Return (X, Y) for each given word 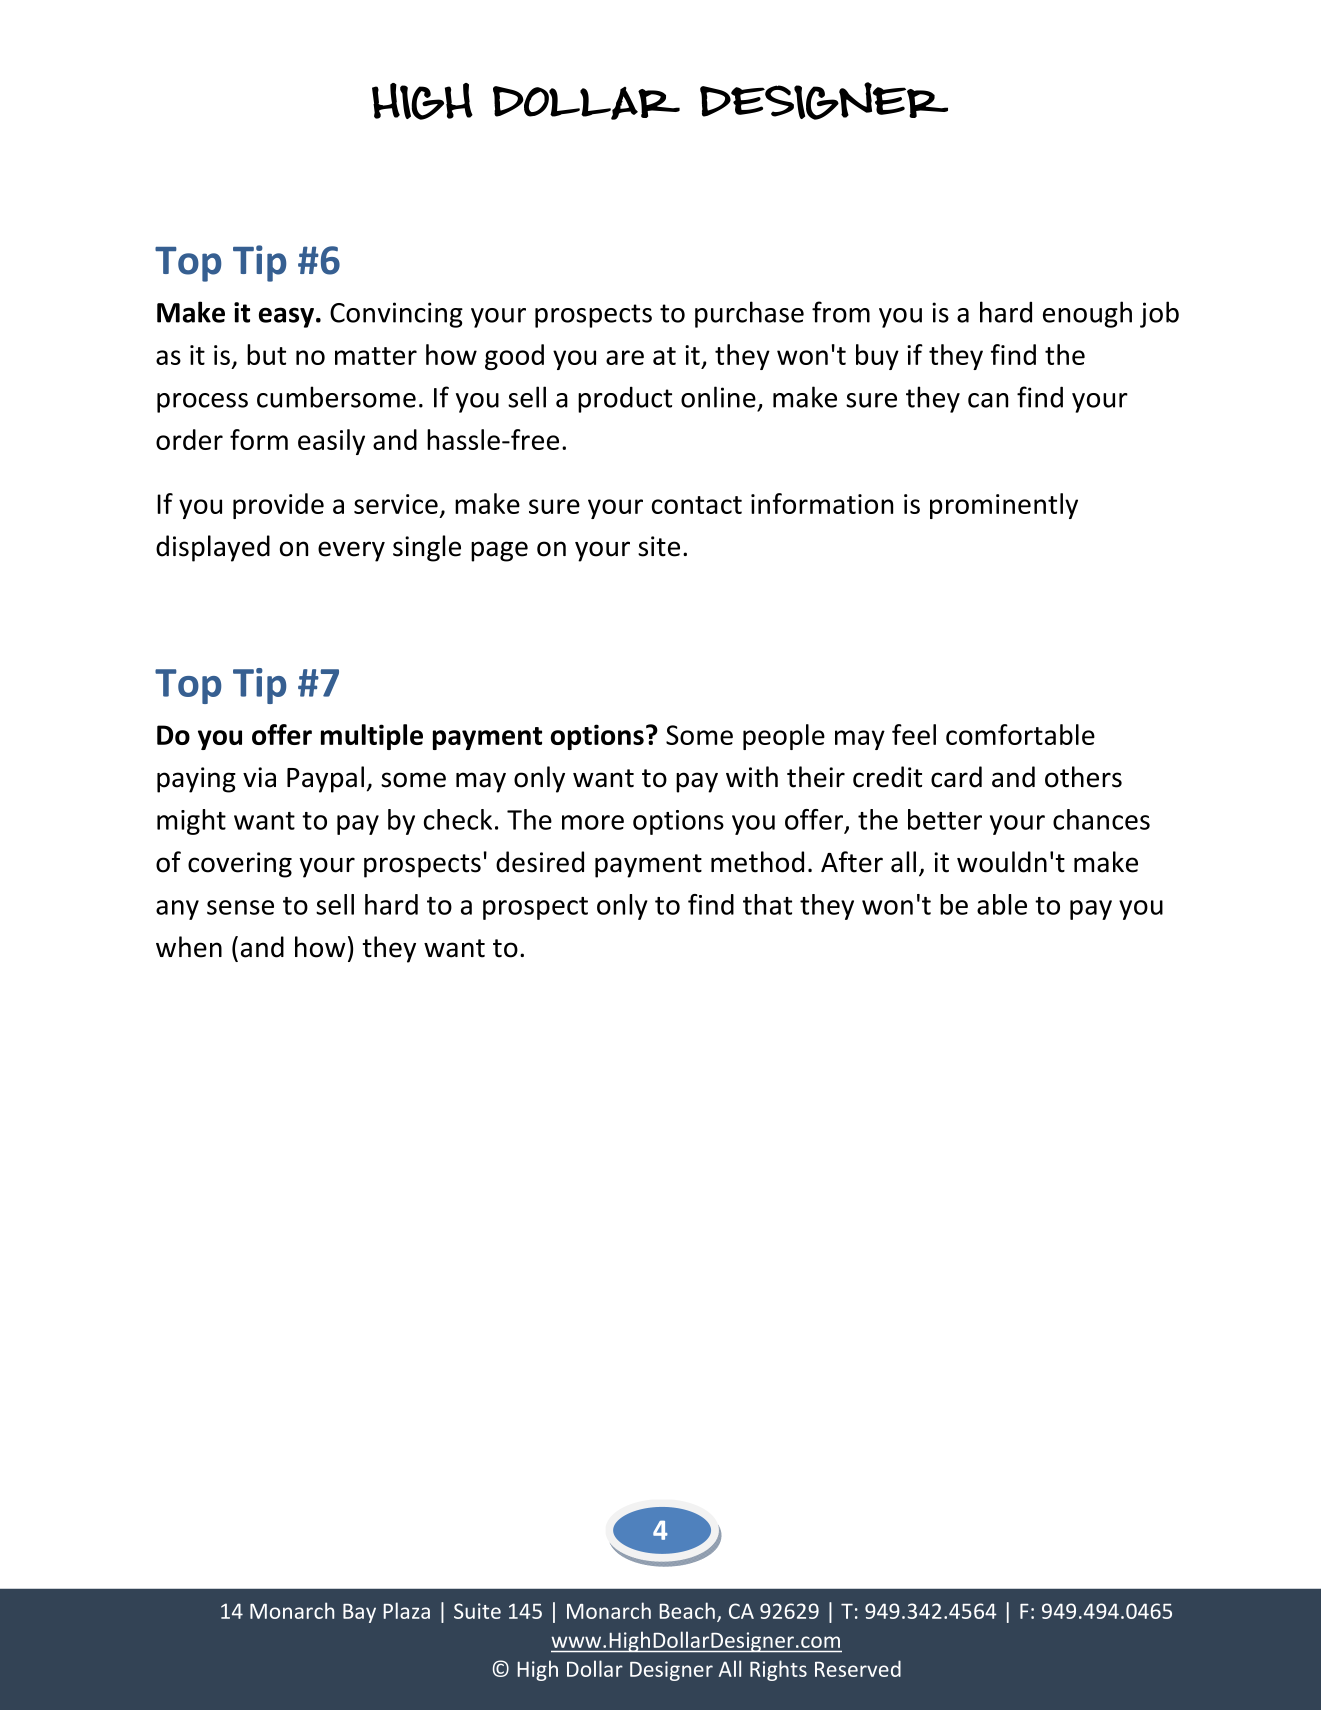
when (189, 947)
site (659, 546)
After (852, 862)
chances (1101, 819)
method (757, 862)
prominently (1004, 506)
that (767, 904)
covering (240, 865)
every (351, 551)
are (625, 357)
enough (1087, 314)
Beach (687, 1610)
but (266, 354)
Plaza (406, 1610)
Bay (359, 1613)
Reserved (858, 1668)
